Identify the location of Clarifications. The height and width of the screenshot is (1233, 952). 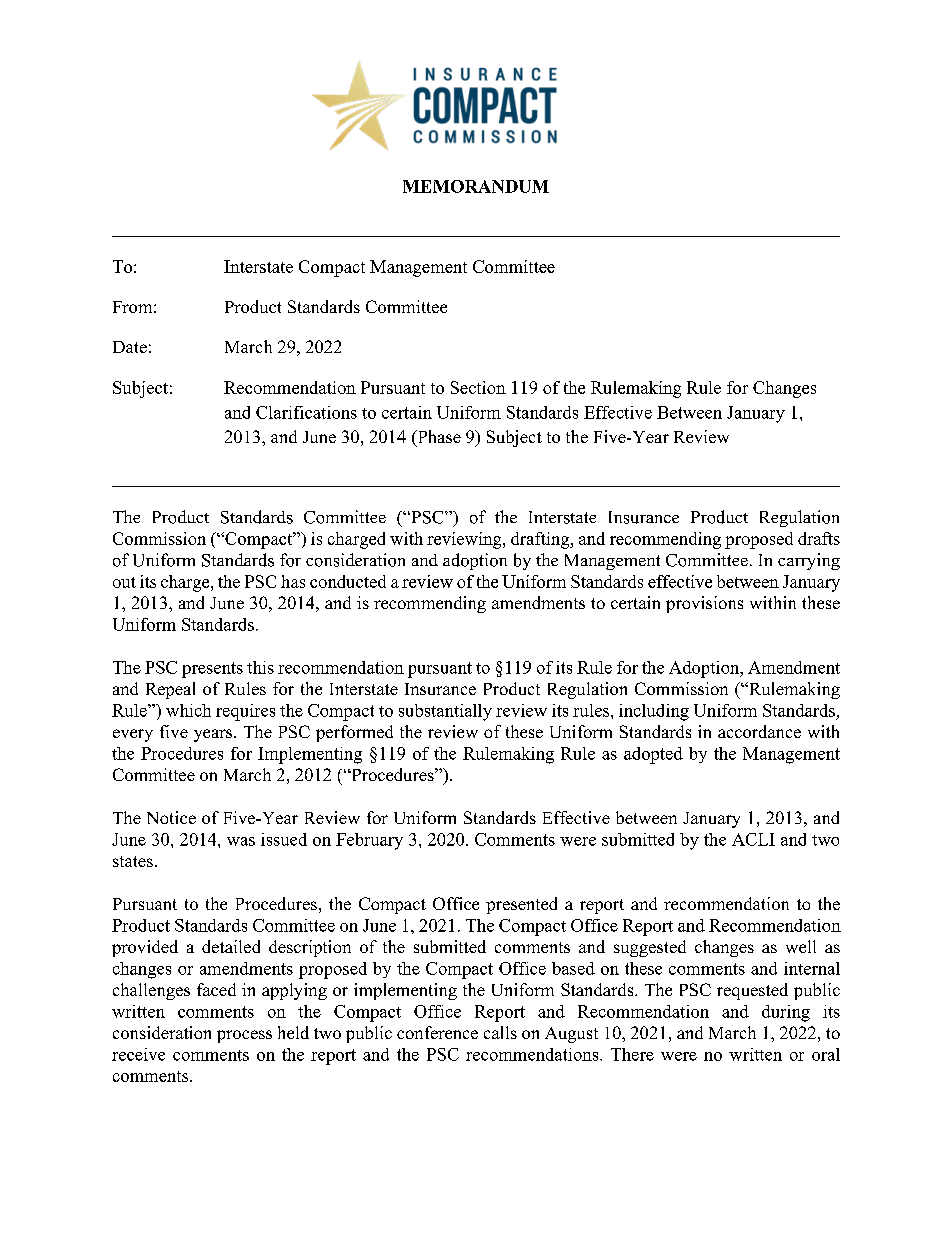
(306, 412).
